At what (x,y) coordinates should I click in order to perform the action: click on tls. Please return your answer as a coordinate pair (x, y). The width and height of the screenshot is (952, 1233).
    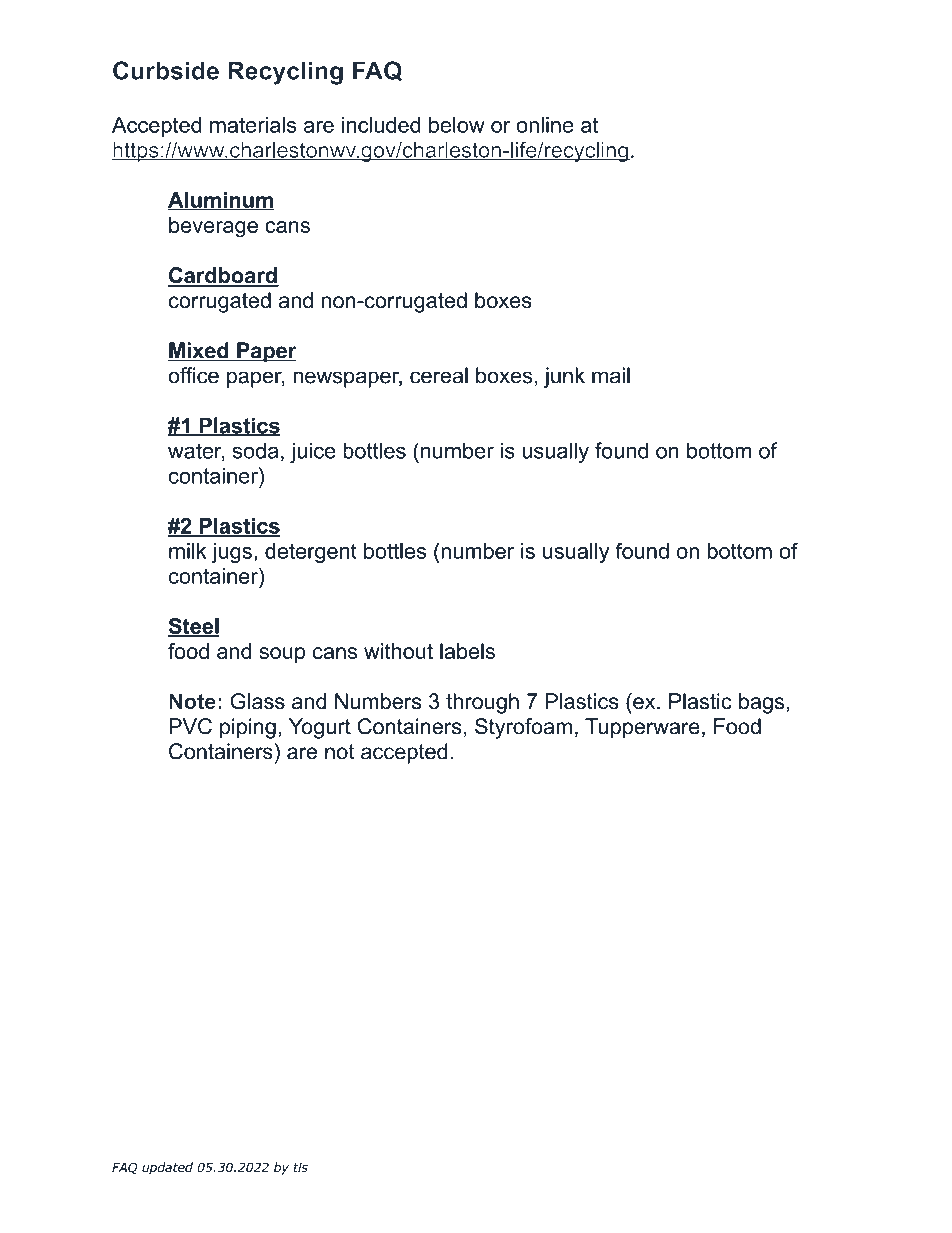
    Looking at the image, I should click on (301, 1167).
